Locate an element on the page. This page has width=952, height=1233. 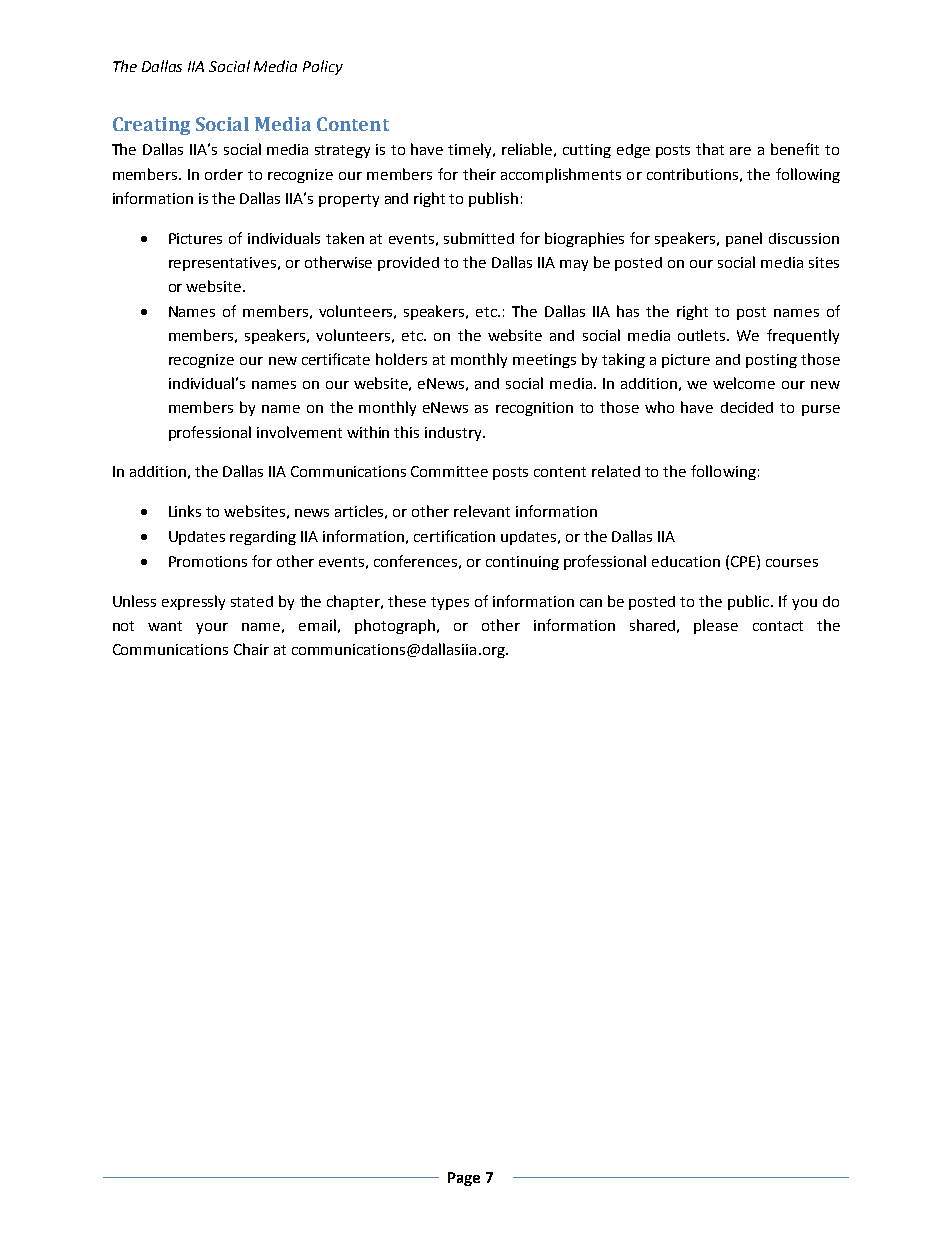
email is located at coordinates (317, 625).
